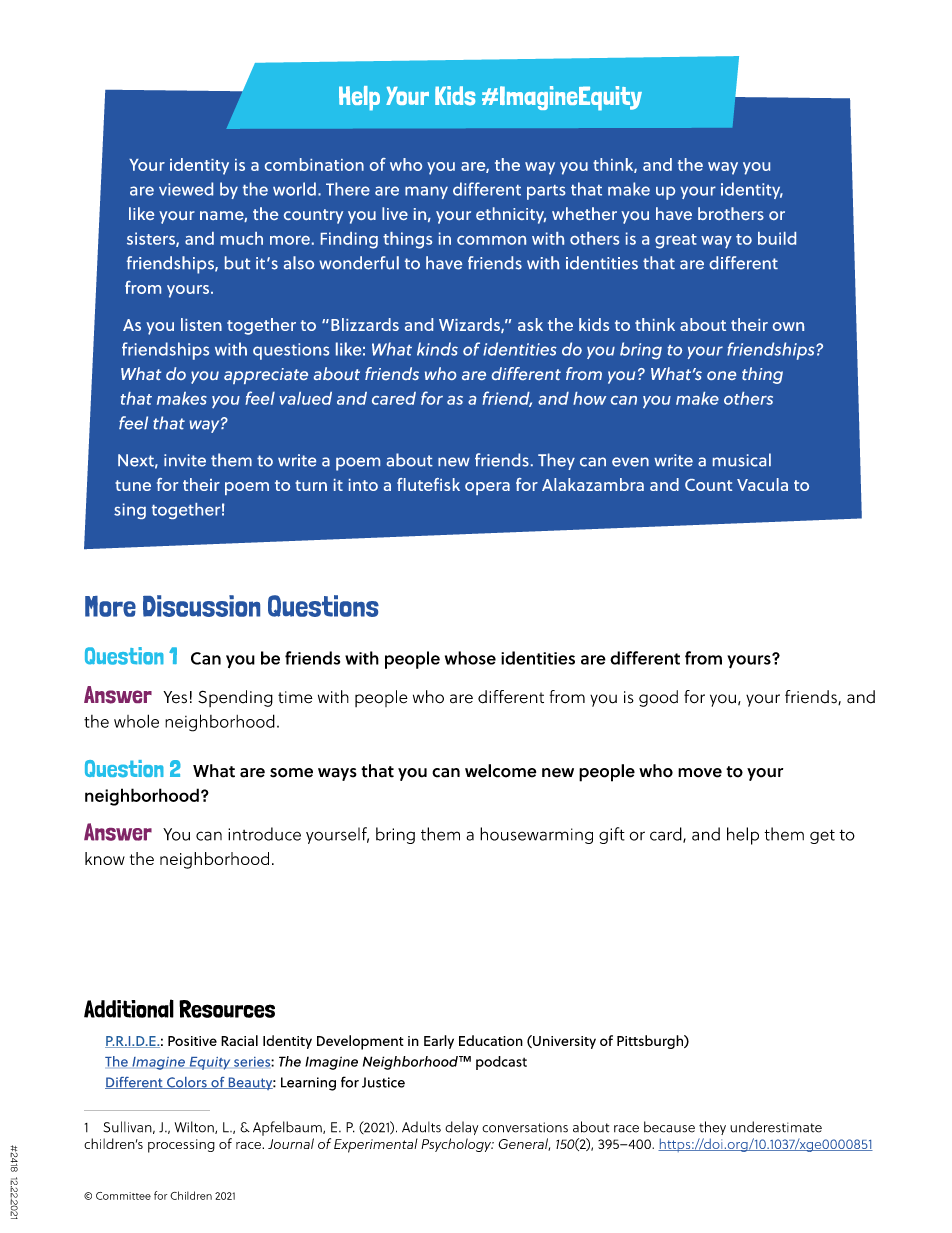 Image resolution: width=952 pixels, height=1233 pixels. I want to click on know, so click(105, 858).
